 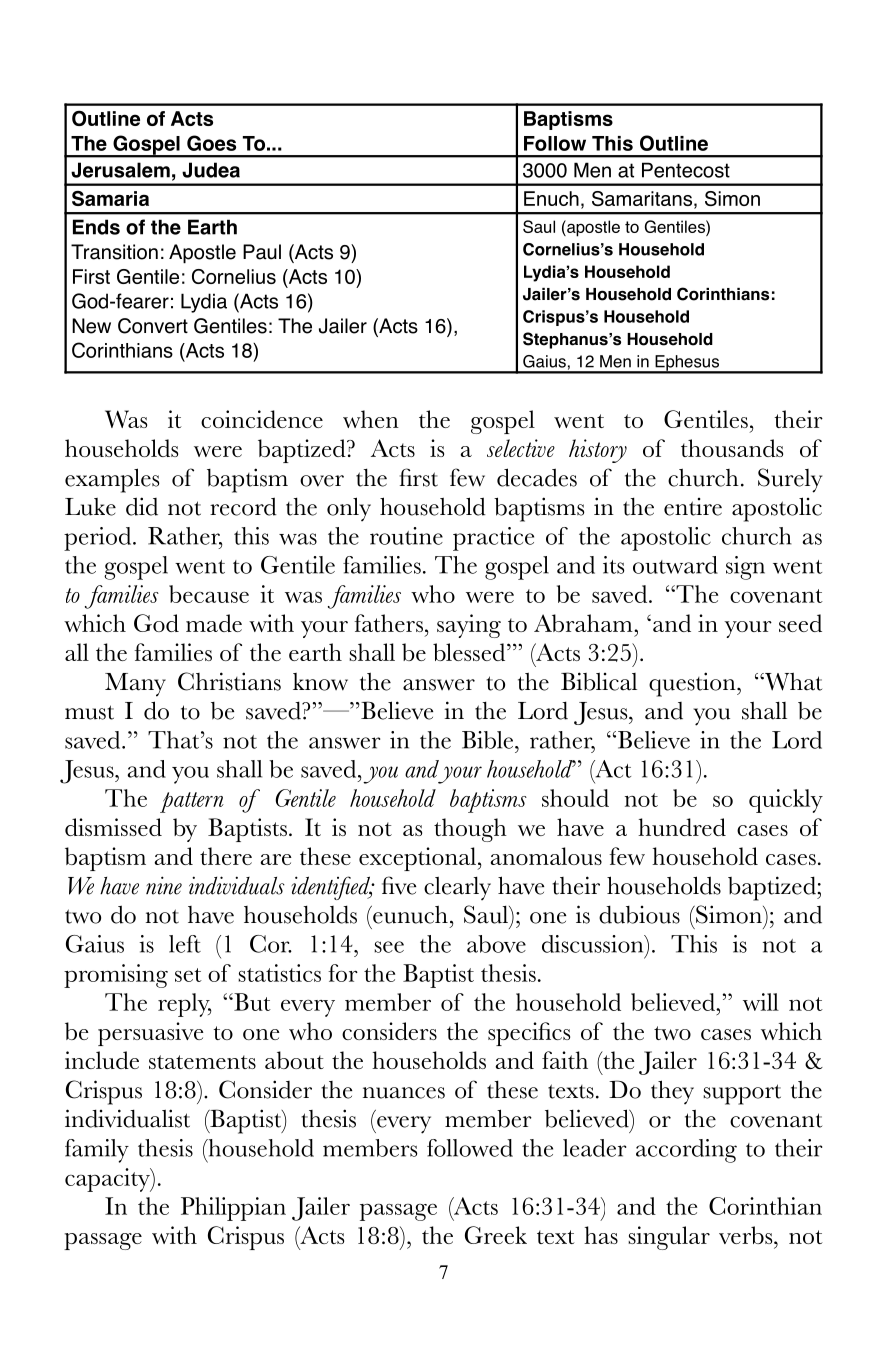 I want to click on Pentecost, so click(x=686, y=170).
